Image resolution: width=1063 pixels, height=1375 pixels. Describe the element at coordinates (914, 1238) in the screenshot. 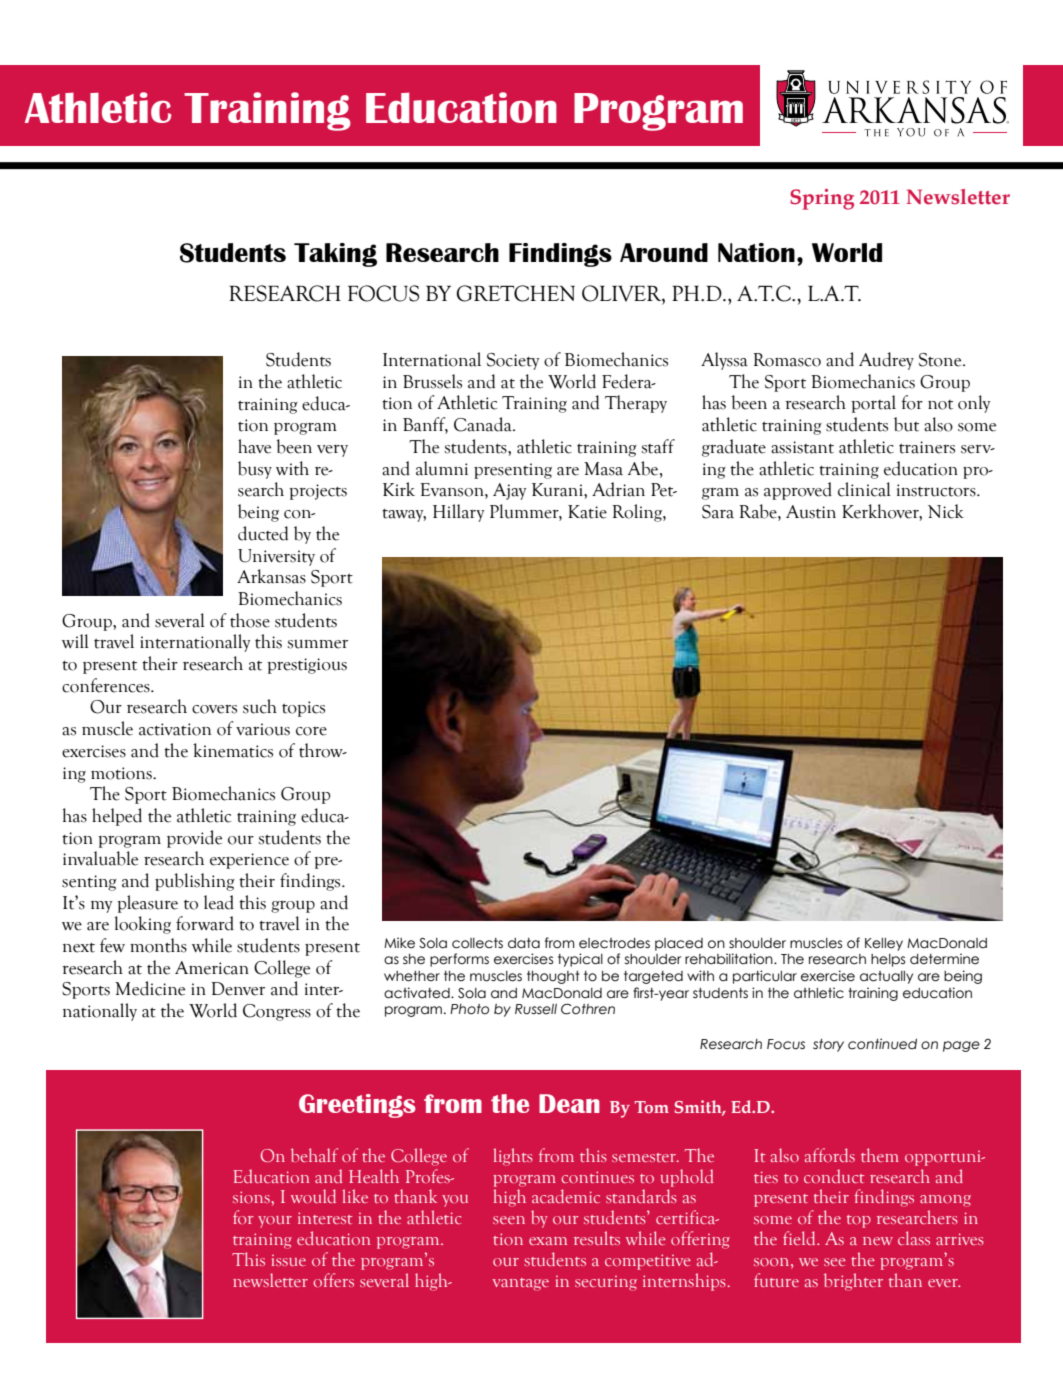

I see `class` at that location.
